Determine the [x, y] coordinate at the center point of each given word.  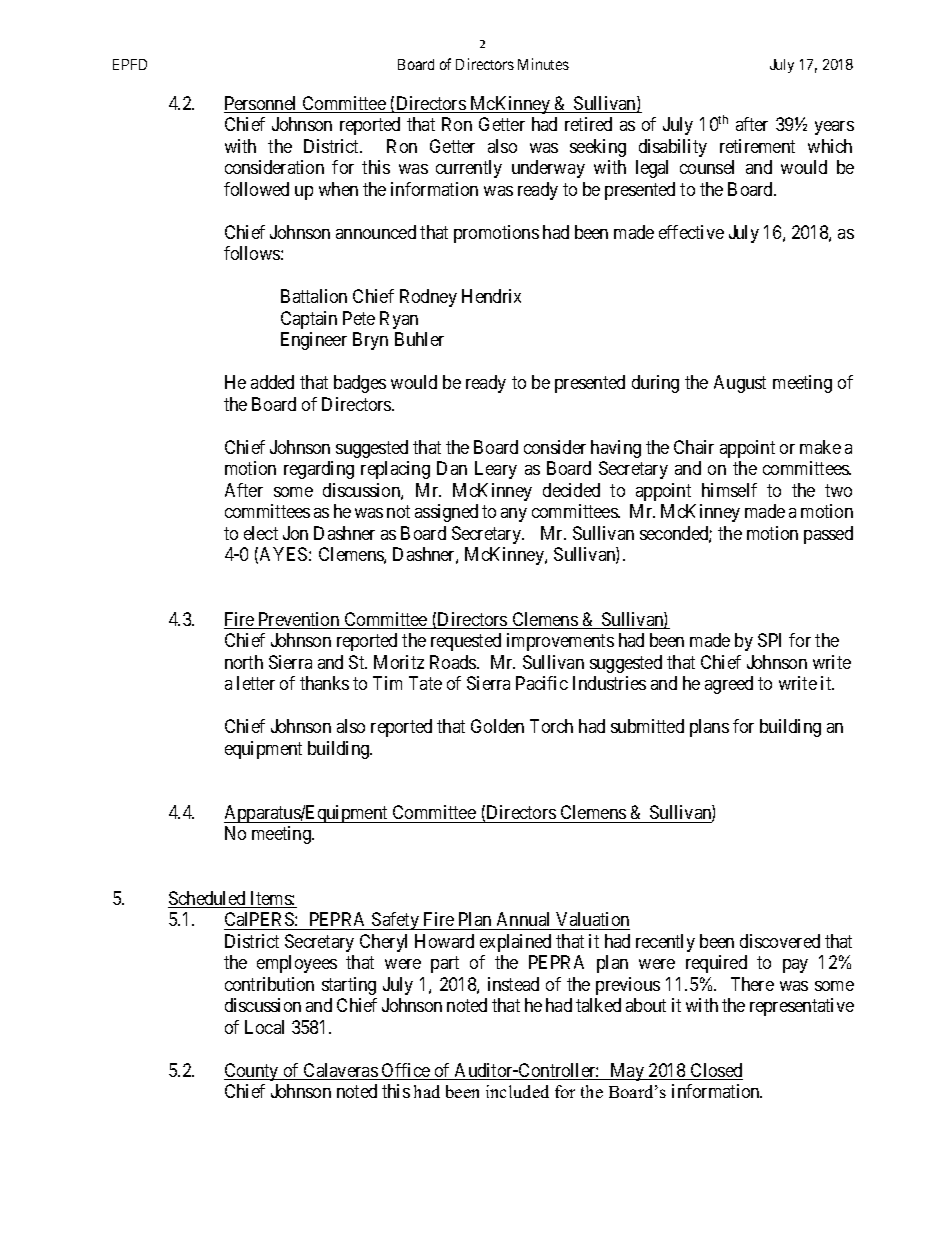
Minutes [543, 64]
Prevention [299, 620]
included [517, 1091]
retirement [757, 146]
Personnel [262, 104]
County [252, 1072]
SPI [769, 640]
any [514, 515]
